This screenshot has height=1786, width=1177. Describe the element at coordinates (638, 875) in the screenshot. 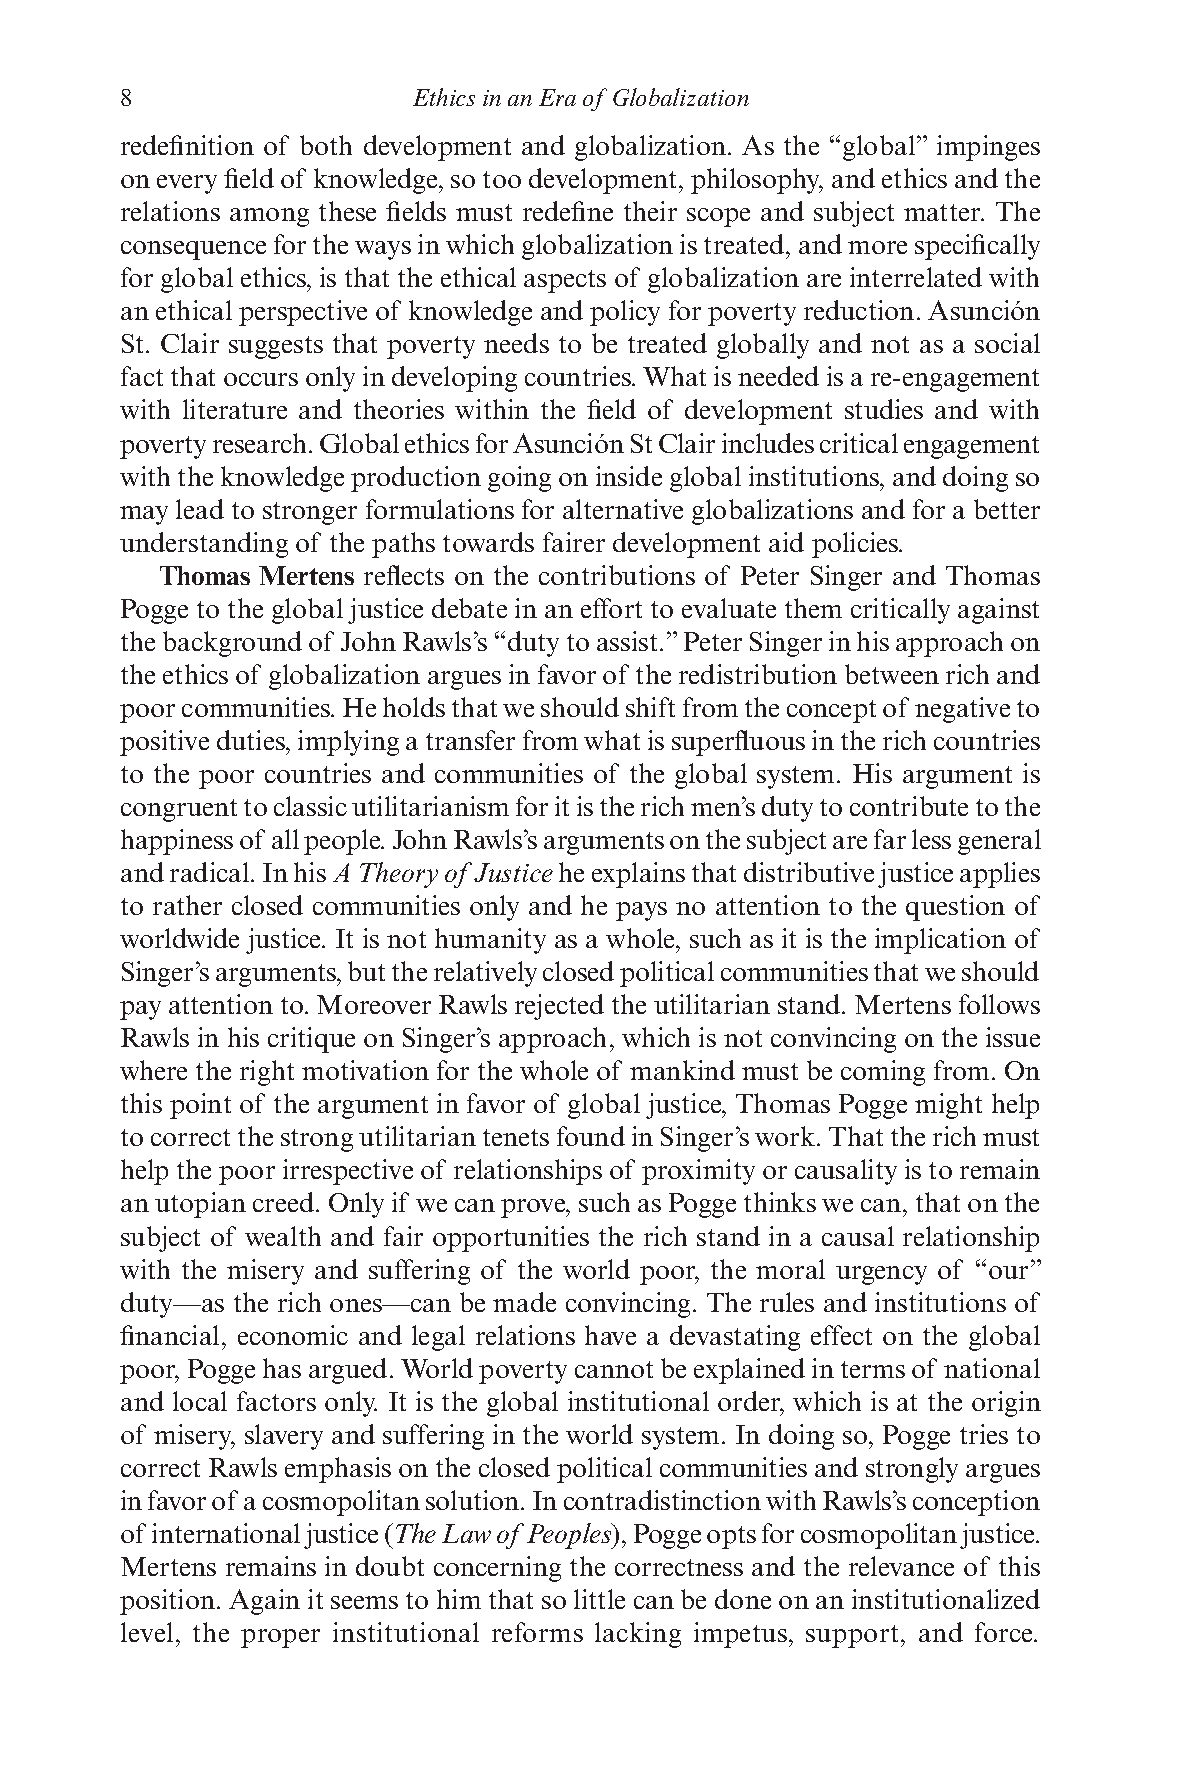

I see `explains` at that location.
